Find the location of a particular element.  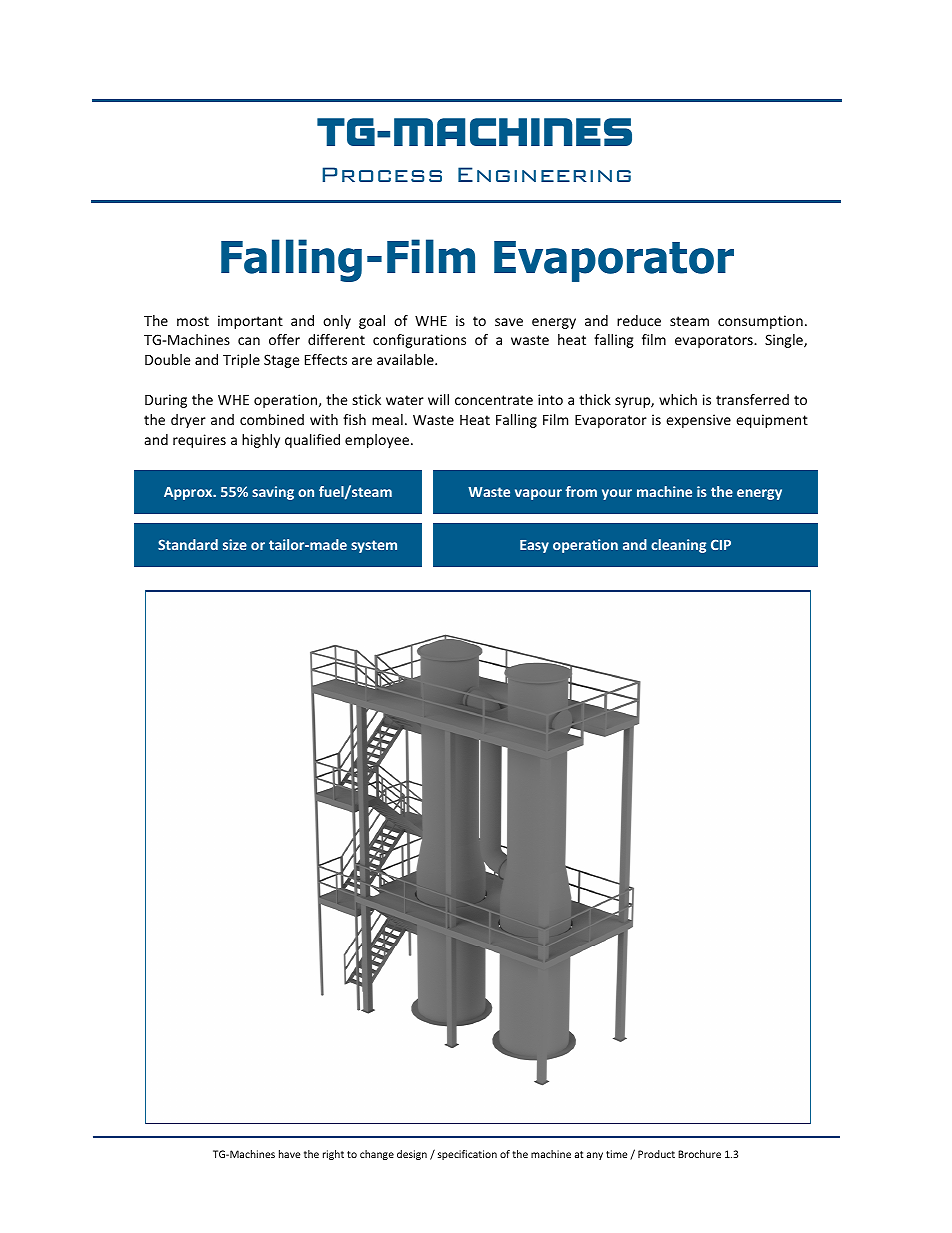

specification is located at coordinates (467, 1155).
